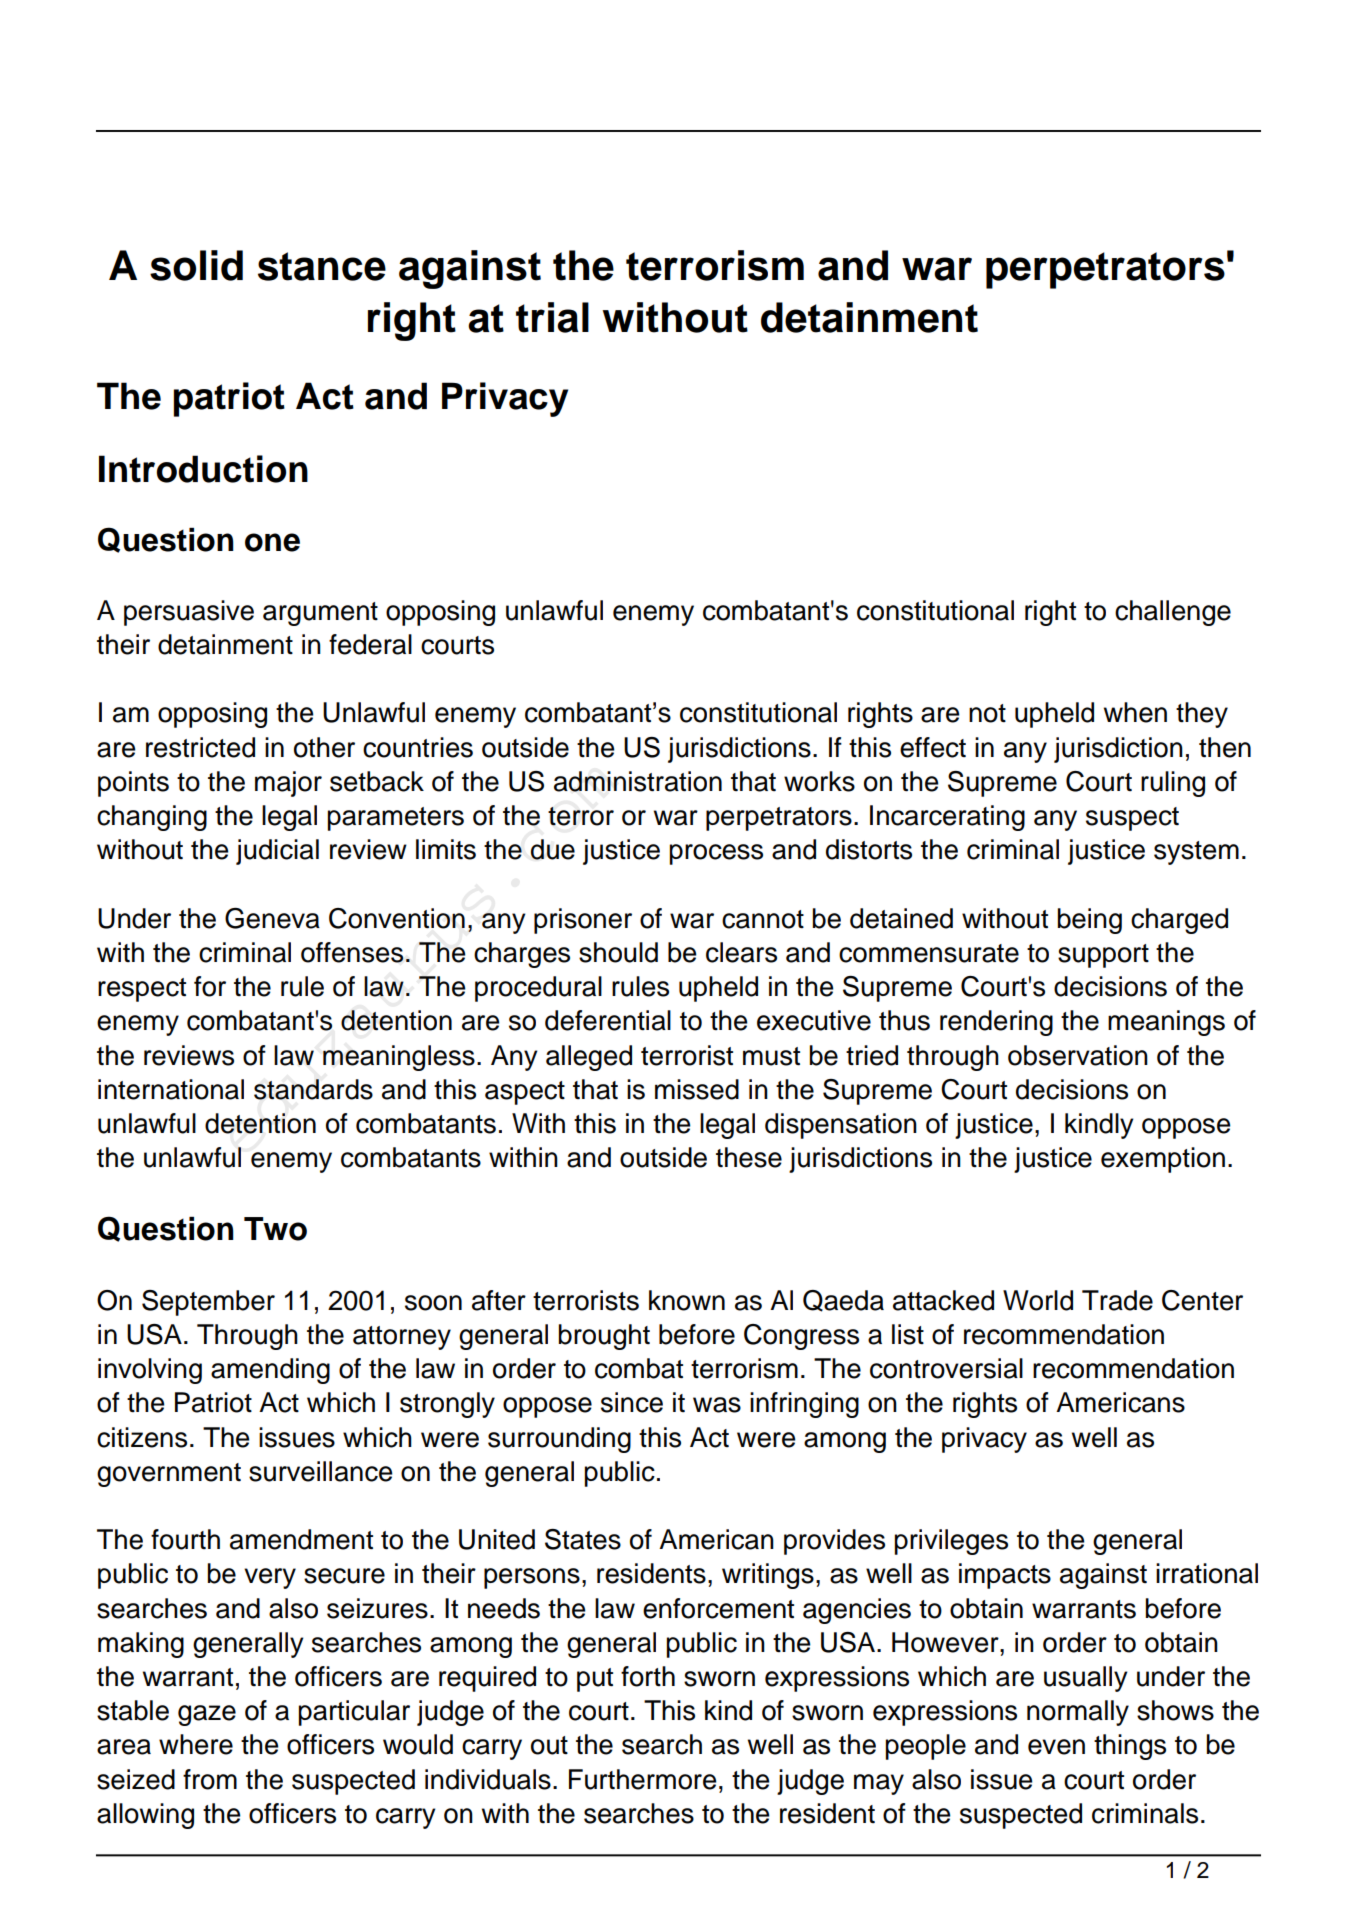 This document has height=1920, width=1357. Describe the element at coordinates (196, 265) in the document. I see `solid` at that location.
